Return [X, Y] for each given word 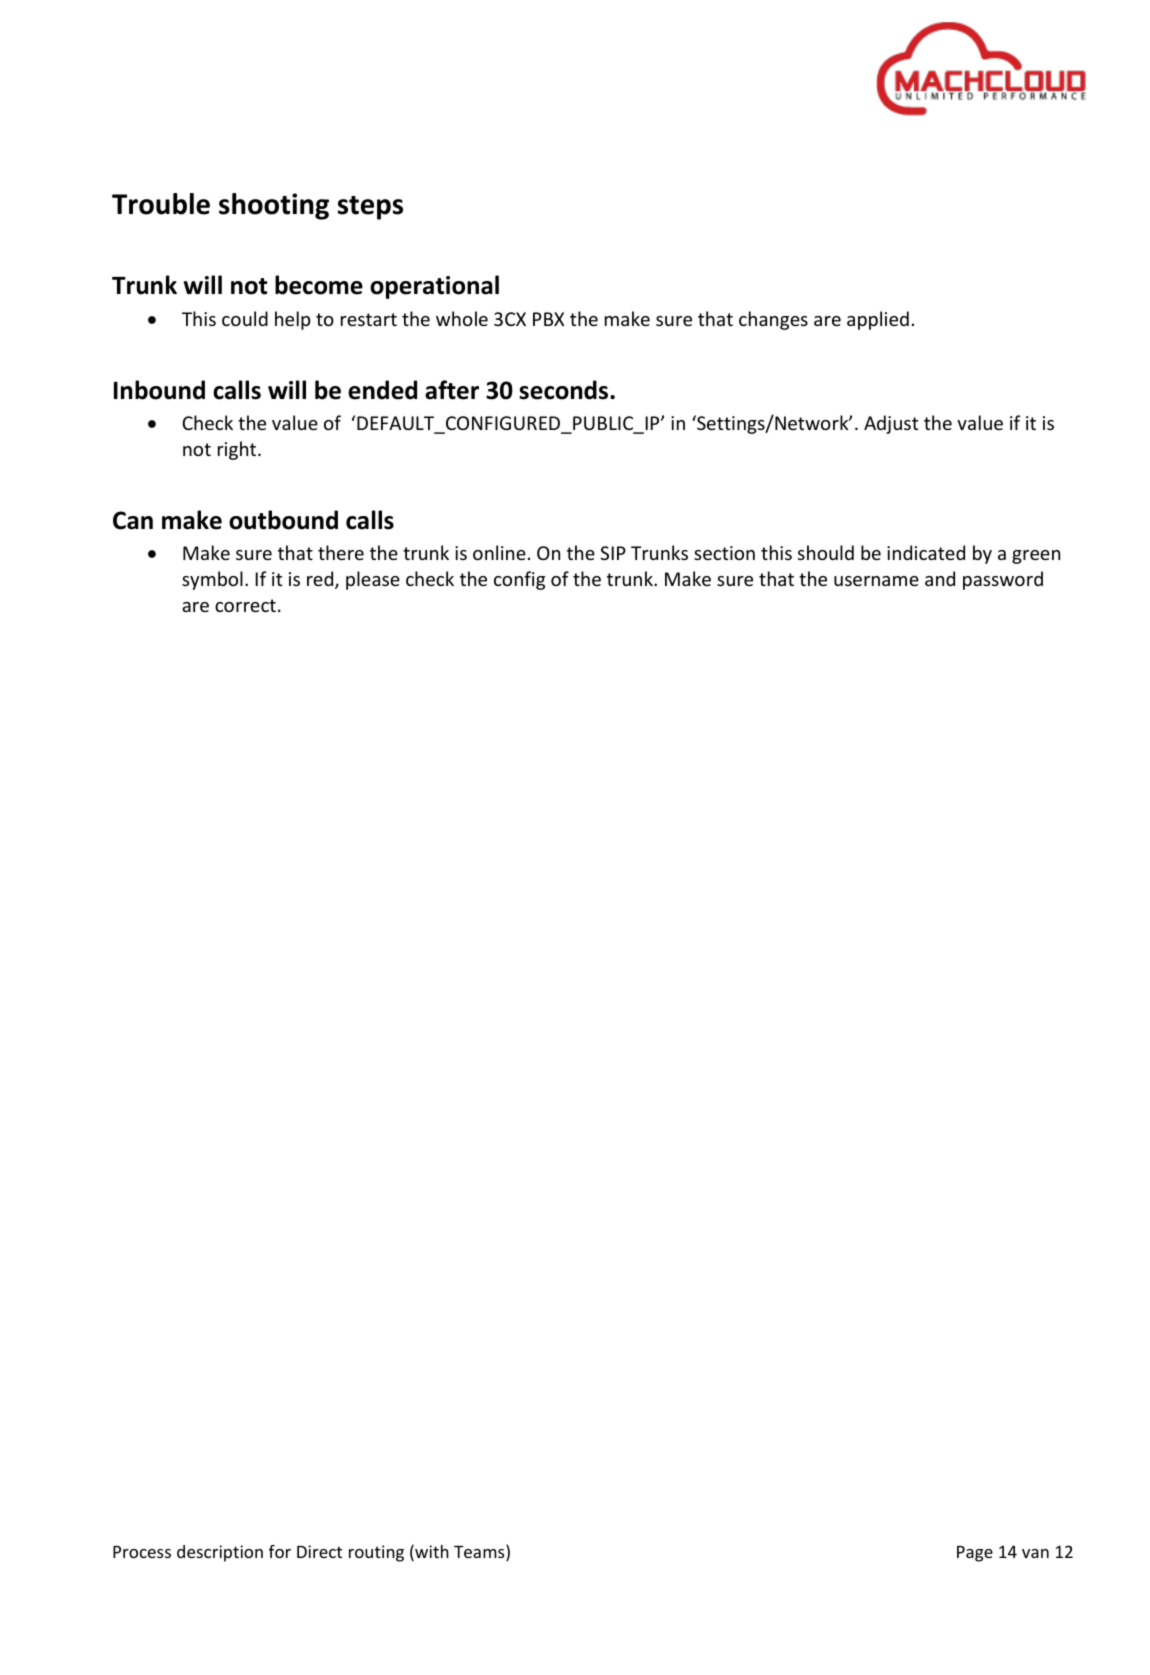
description [220, 1553]
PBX [548, 319]
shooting [274, 206]
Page [975, 1554]
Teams [480, 1553]
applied [878, 320]
